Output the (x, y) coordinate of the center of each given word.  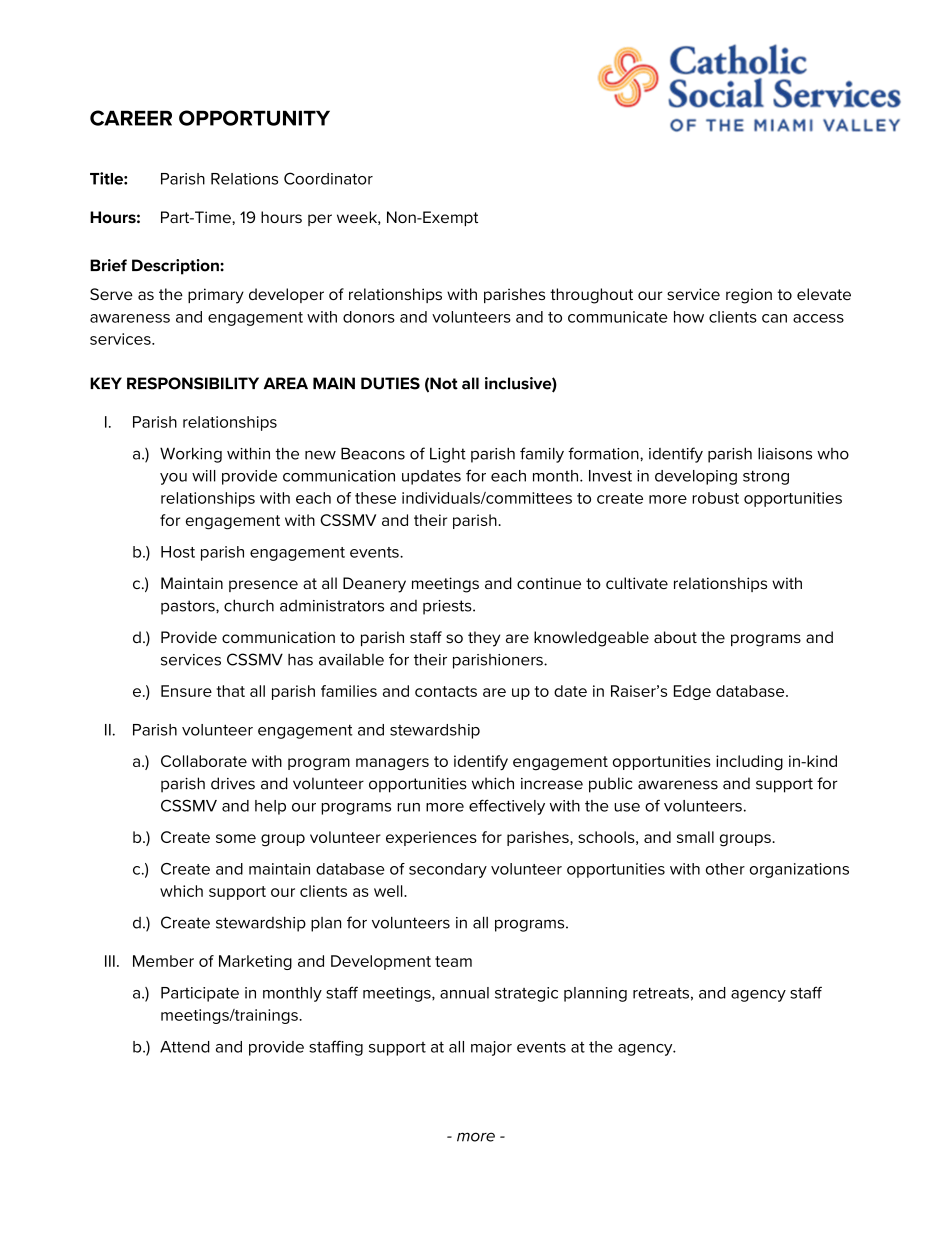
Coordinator (328, 178)
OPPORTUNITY (254, 118)
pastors (189, 607)
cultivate (637, 583)
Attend (185, 1047)
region (749, 296)
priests (448, 607)
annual (464, 993)
